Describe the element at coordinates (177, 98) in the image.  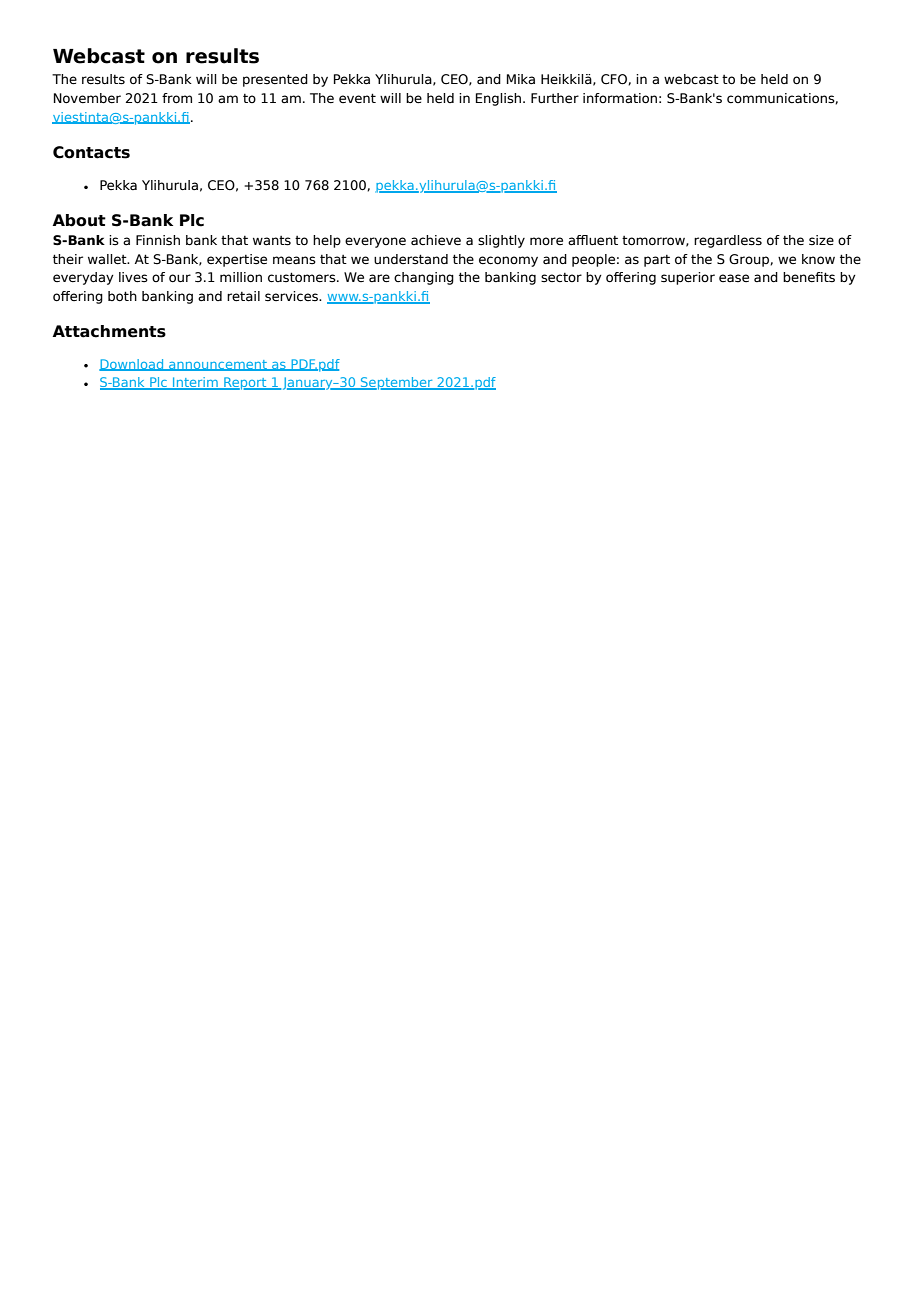
I see `from` at that location.
